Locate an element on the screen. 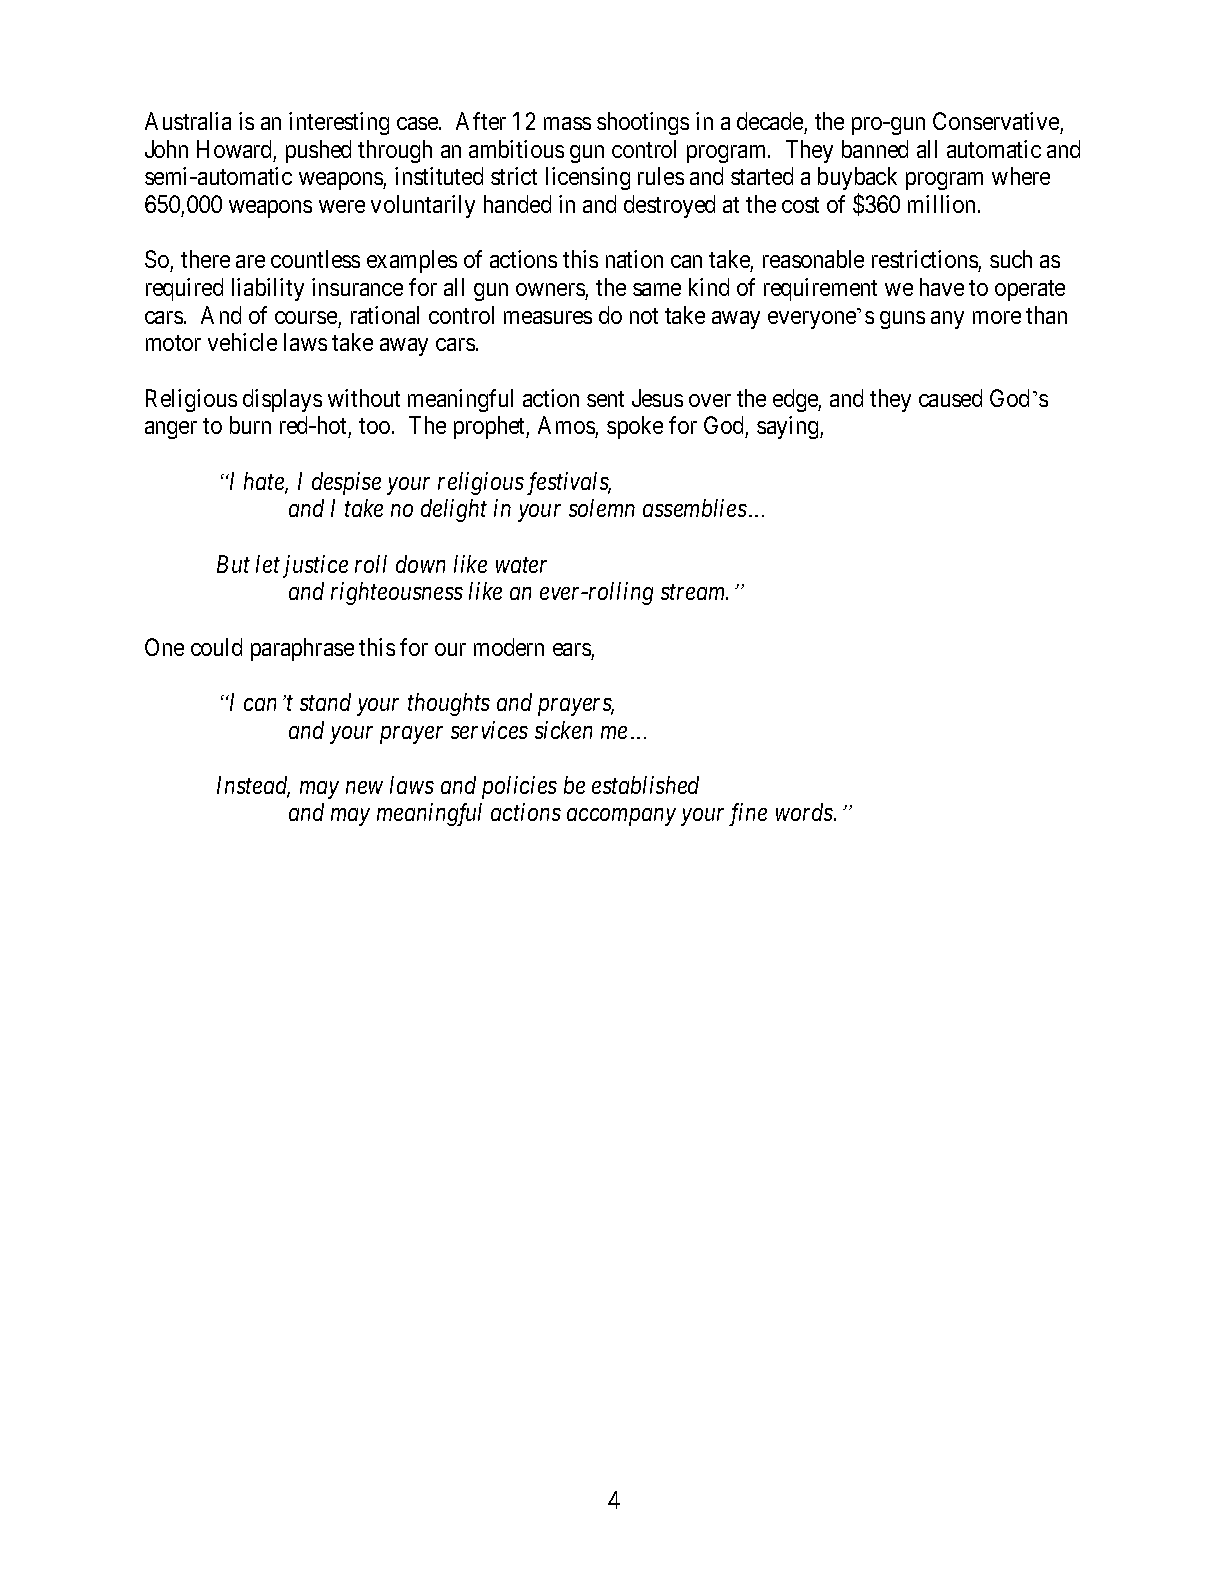 The height and width of the screenshot is (1587, 1226). despise is located at coordinates (346, 483).
